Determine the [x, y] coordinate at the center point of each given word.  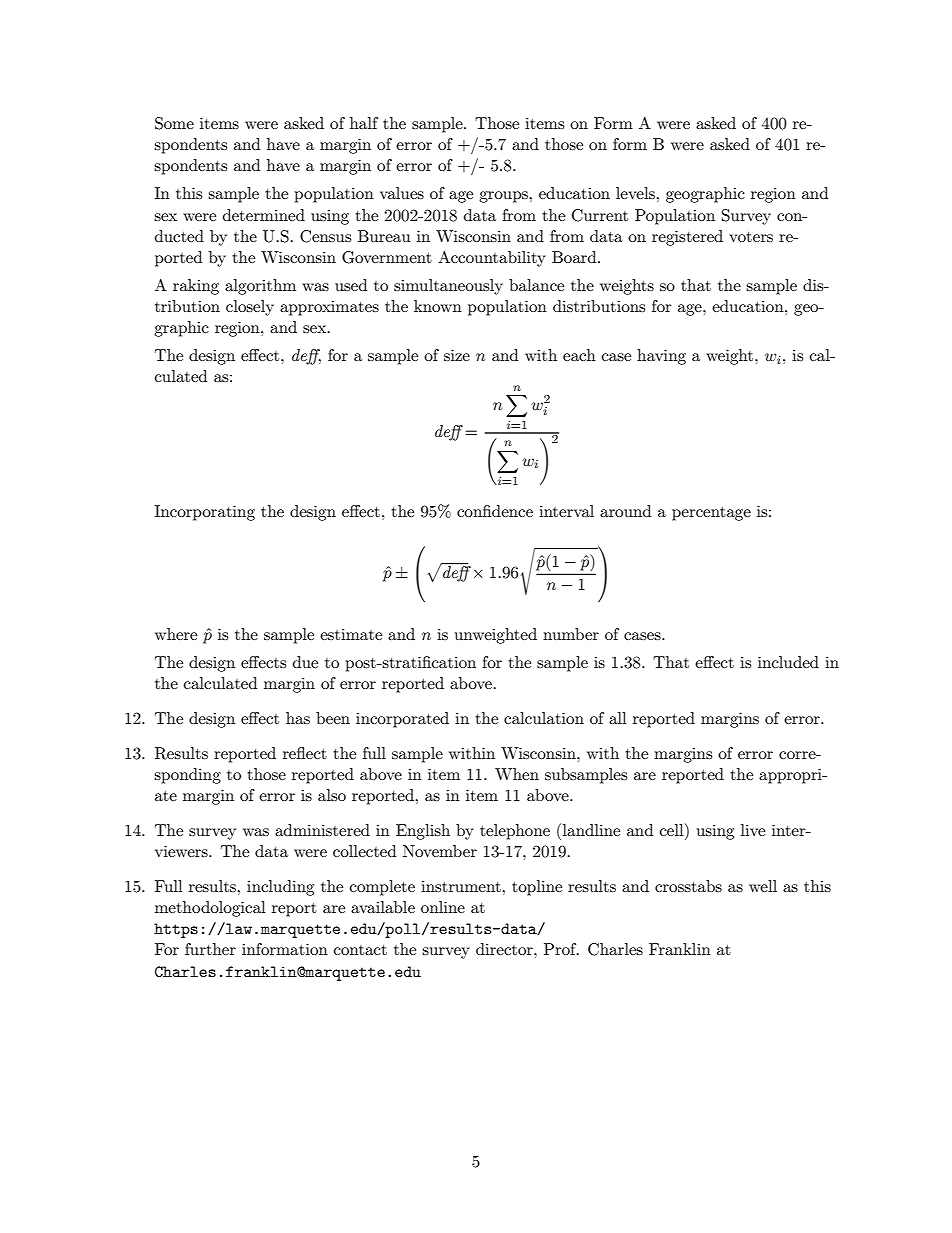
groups [504, 197]
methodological [210, 909]
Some [174, 123]
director [505, 949]
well [763, 886]
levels [636, 193]
